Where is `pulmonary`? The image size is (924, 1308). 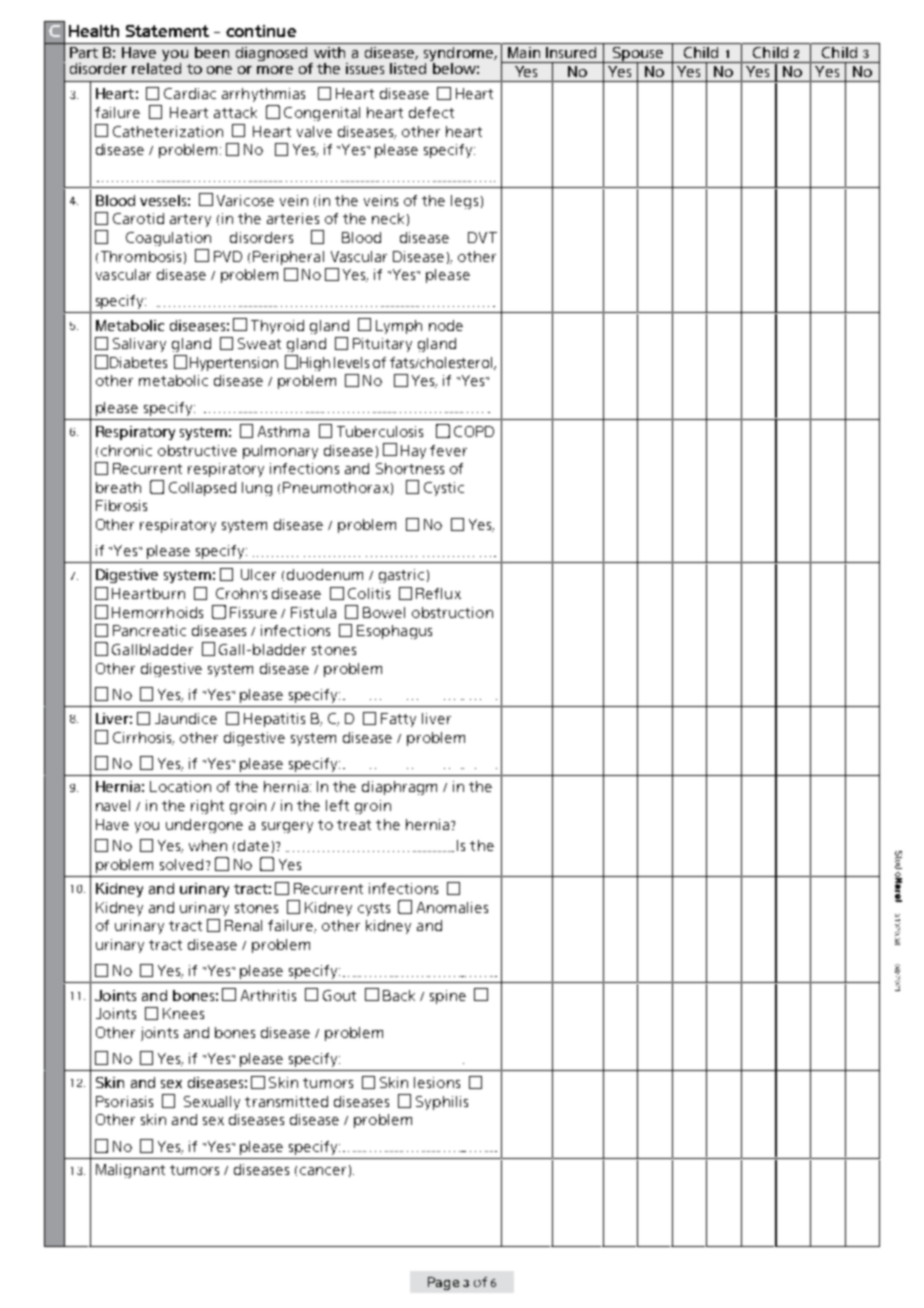 pulmonary is located at coordinates (280, 452).
